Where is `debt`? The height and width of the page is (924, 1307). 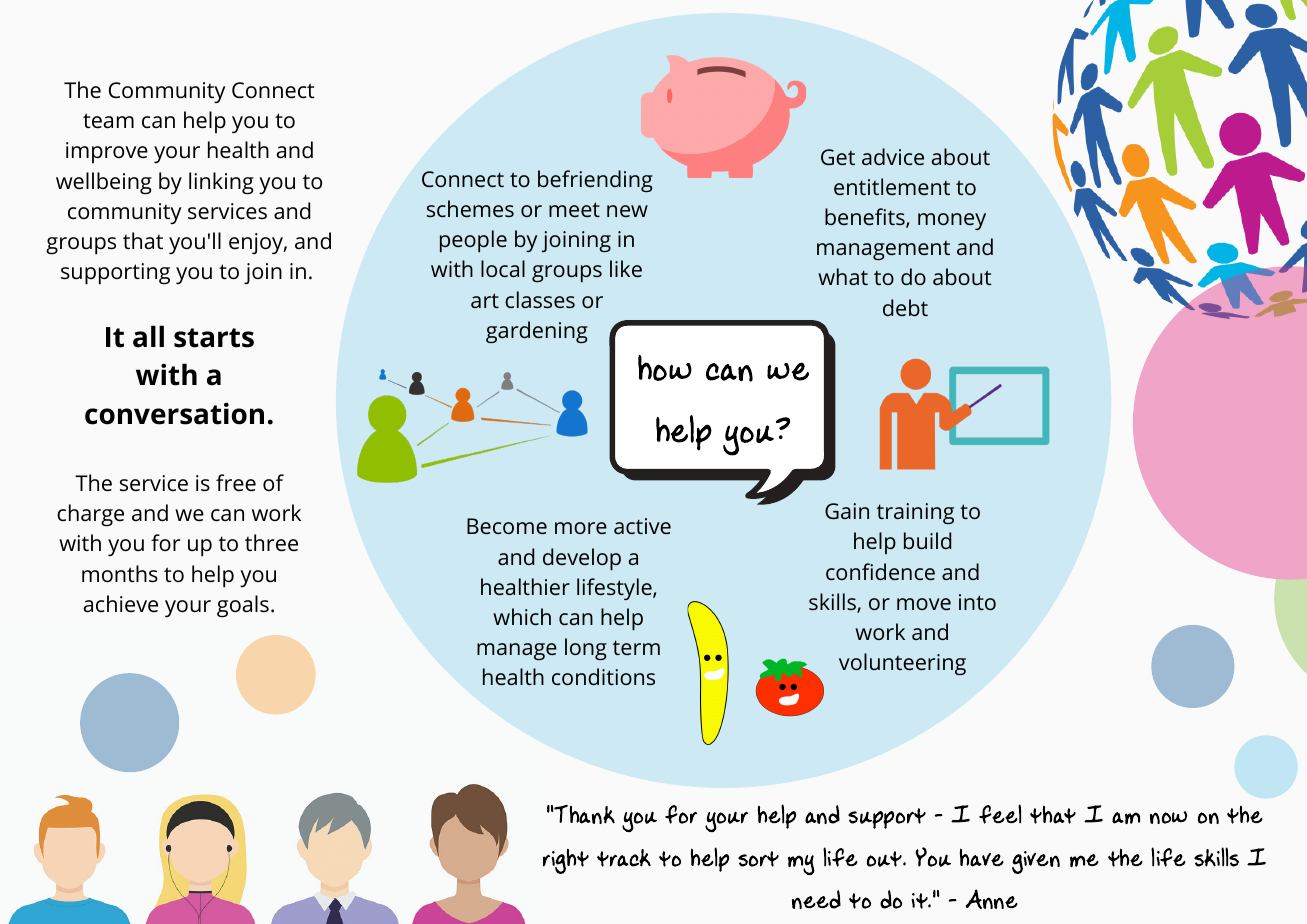 debt is located at coordinates (905, 307).
